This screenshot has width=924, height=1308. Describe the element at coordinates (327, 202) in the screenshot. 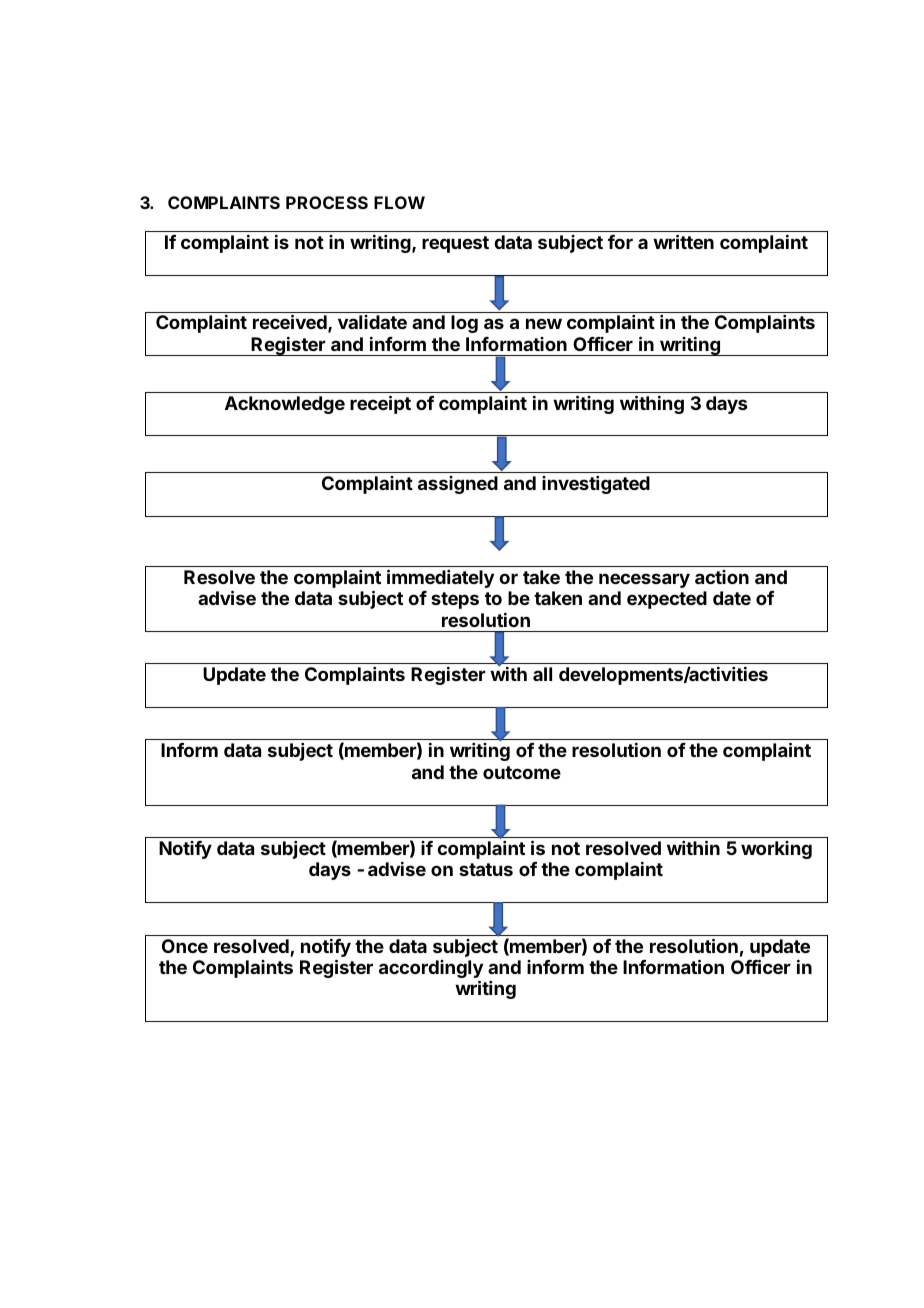

I see `PROCESS` at that location.
